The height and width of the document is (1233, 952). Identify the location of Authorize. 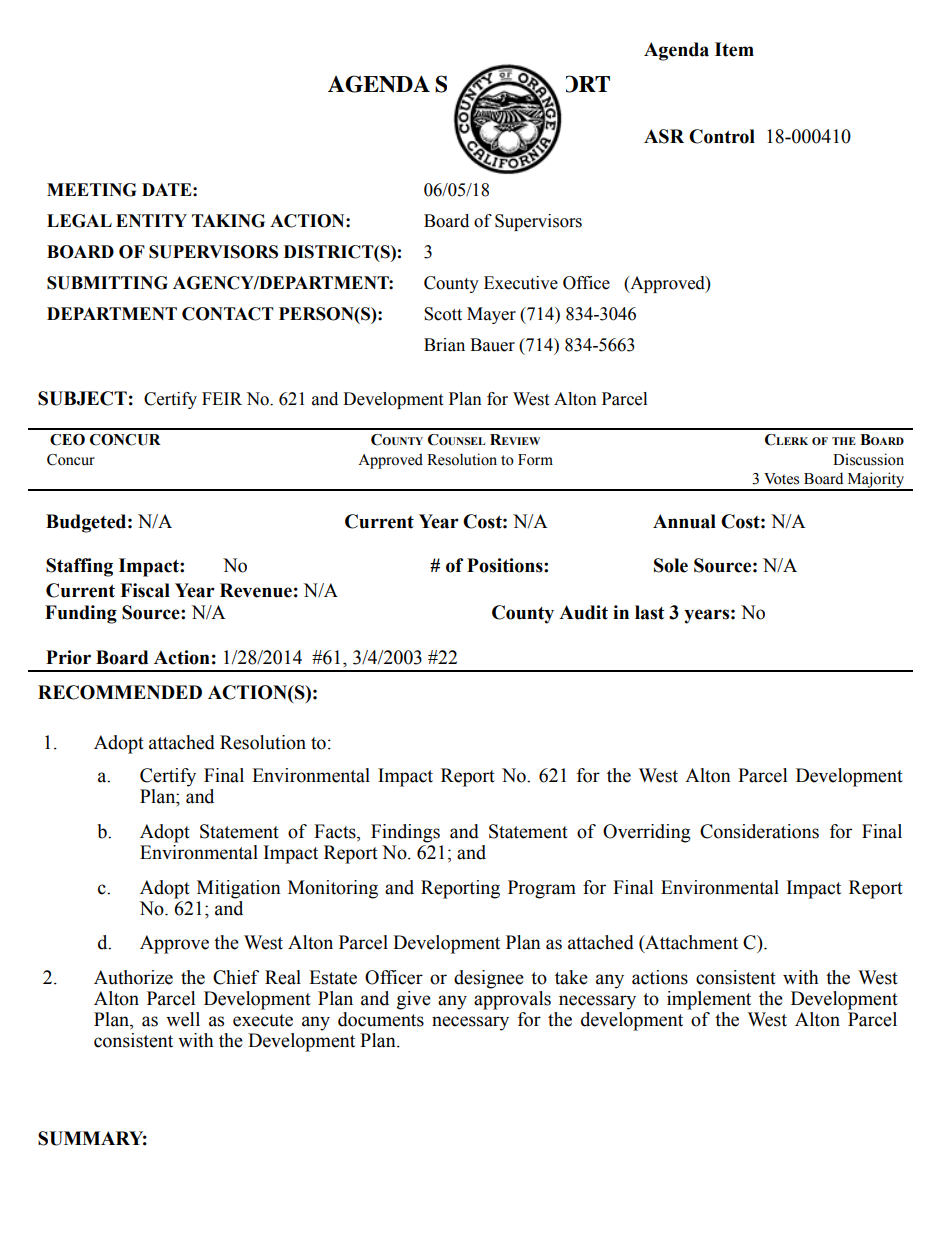
(133, 977).
